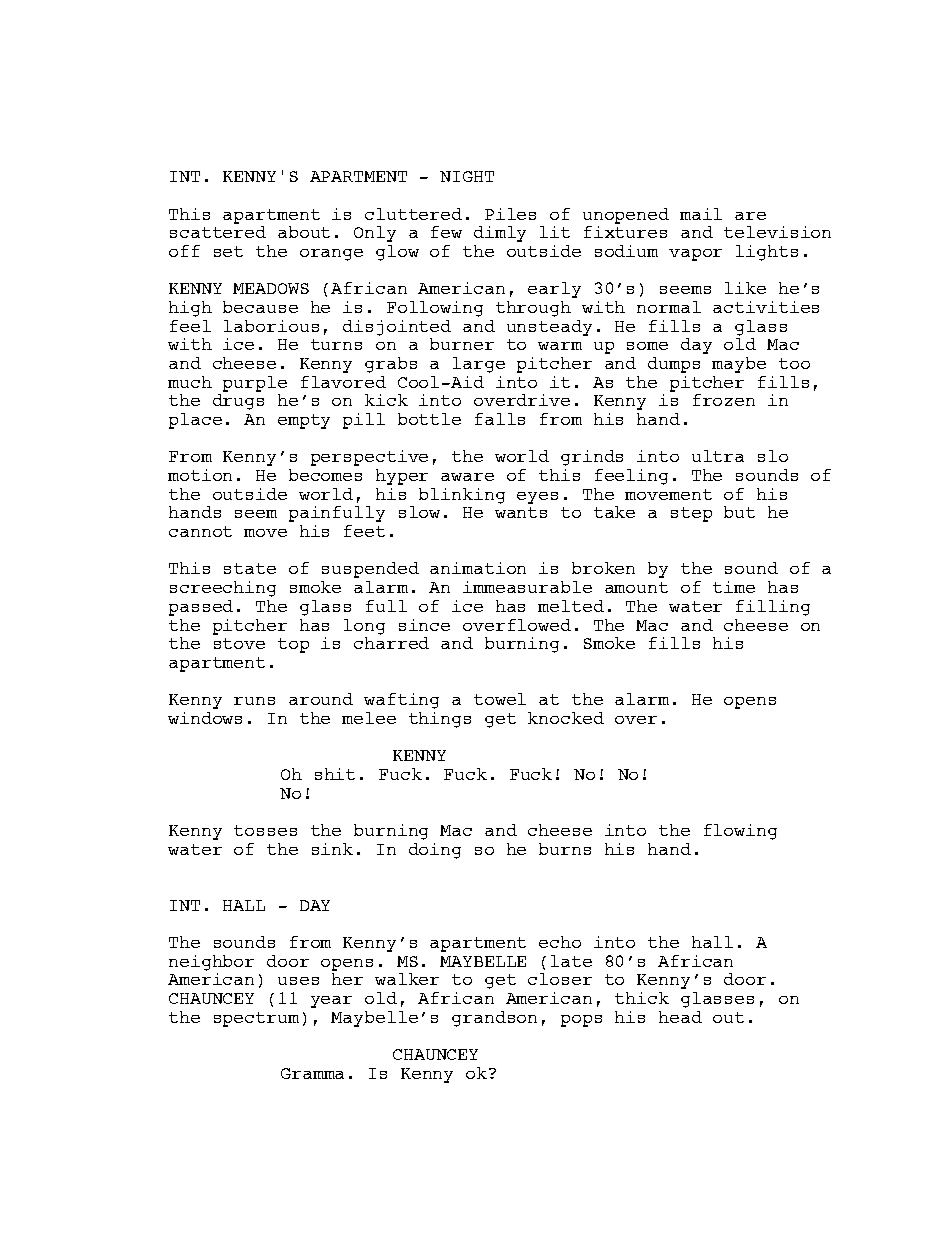  What do you see at coordinates (218, 232) in the image?
I see `scattered` at bounding box center [218, 232].
